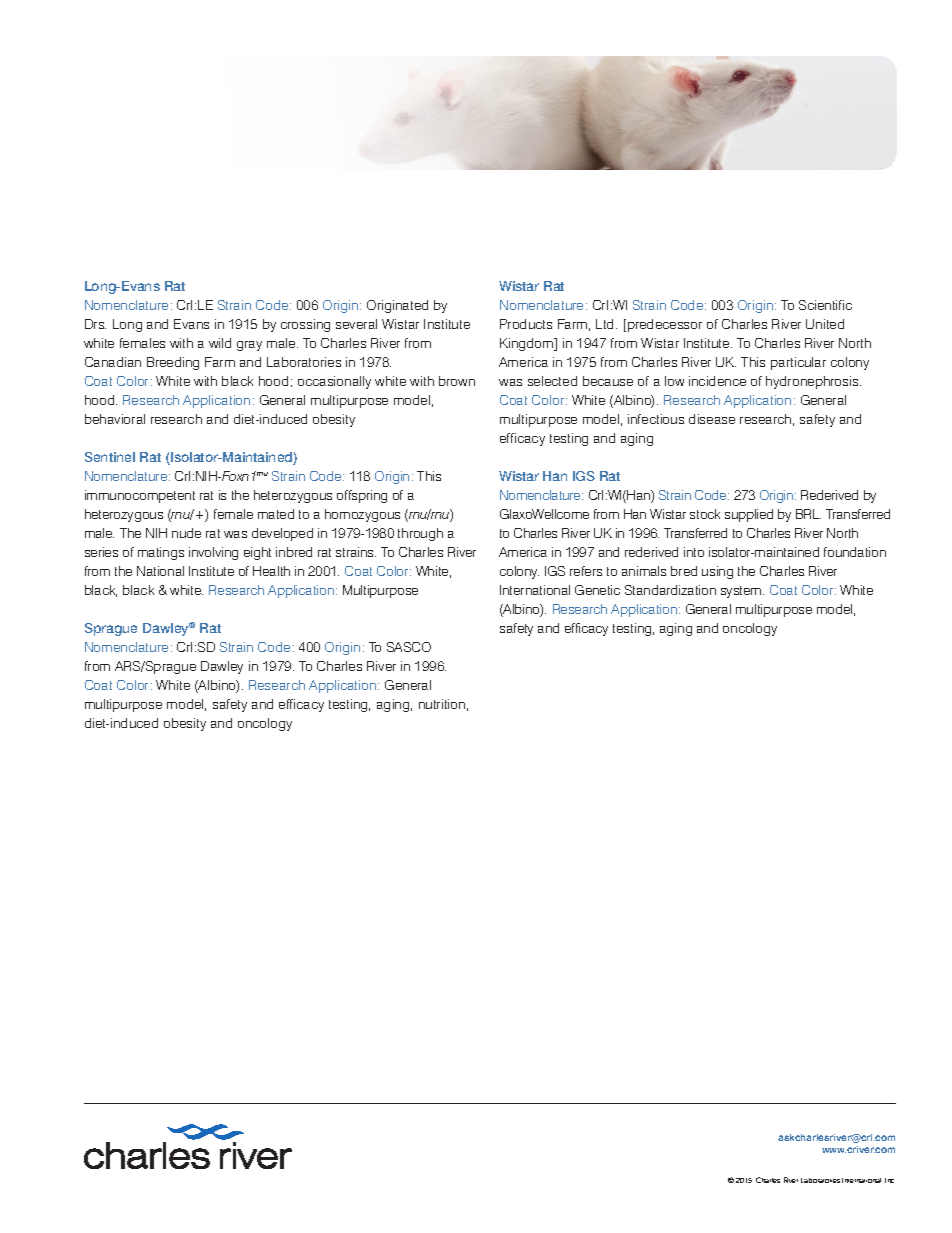 The width and height of the screenshot is (952, 1233). What do you see at coordinates (526, 324) in the screenshot?
I see `Products` at bounding box center [526, 324].
